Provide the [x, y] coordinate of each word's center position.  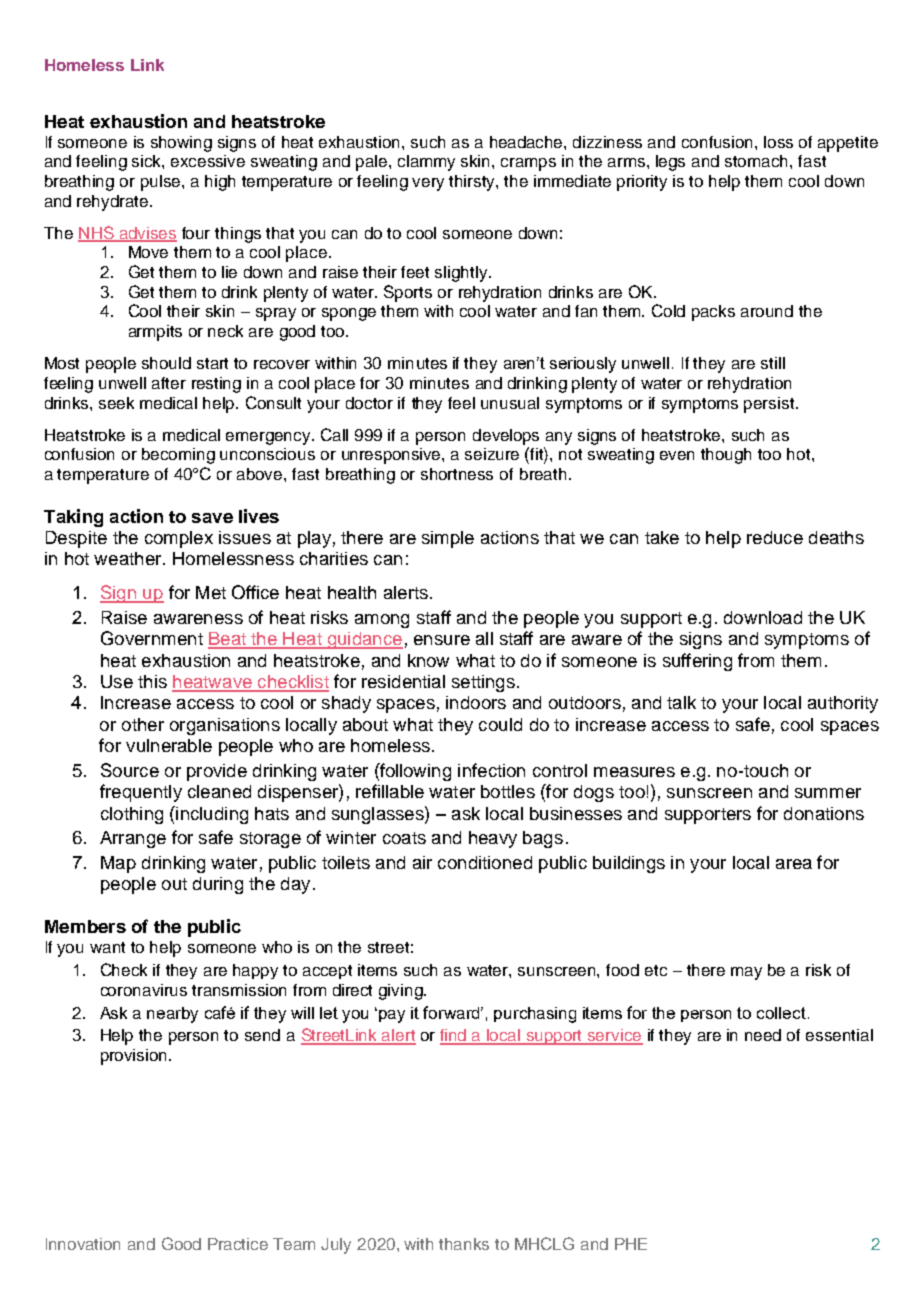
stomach [758, 161]
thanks [464, 1244]
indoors [476, 702]
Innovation [83, 1244]
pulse [160, 183]
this [152, 681]
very [428, 184]
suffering [697, 662]
